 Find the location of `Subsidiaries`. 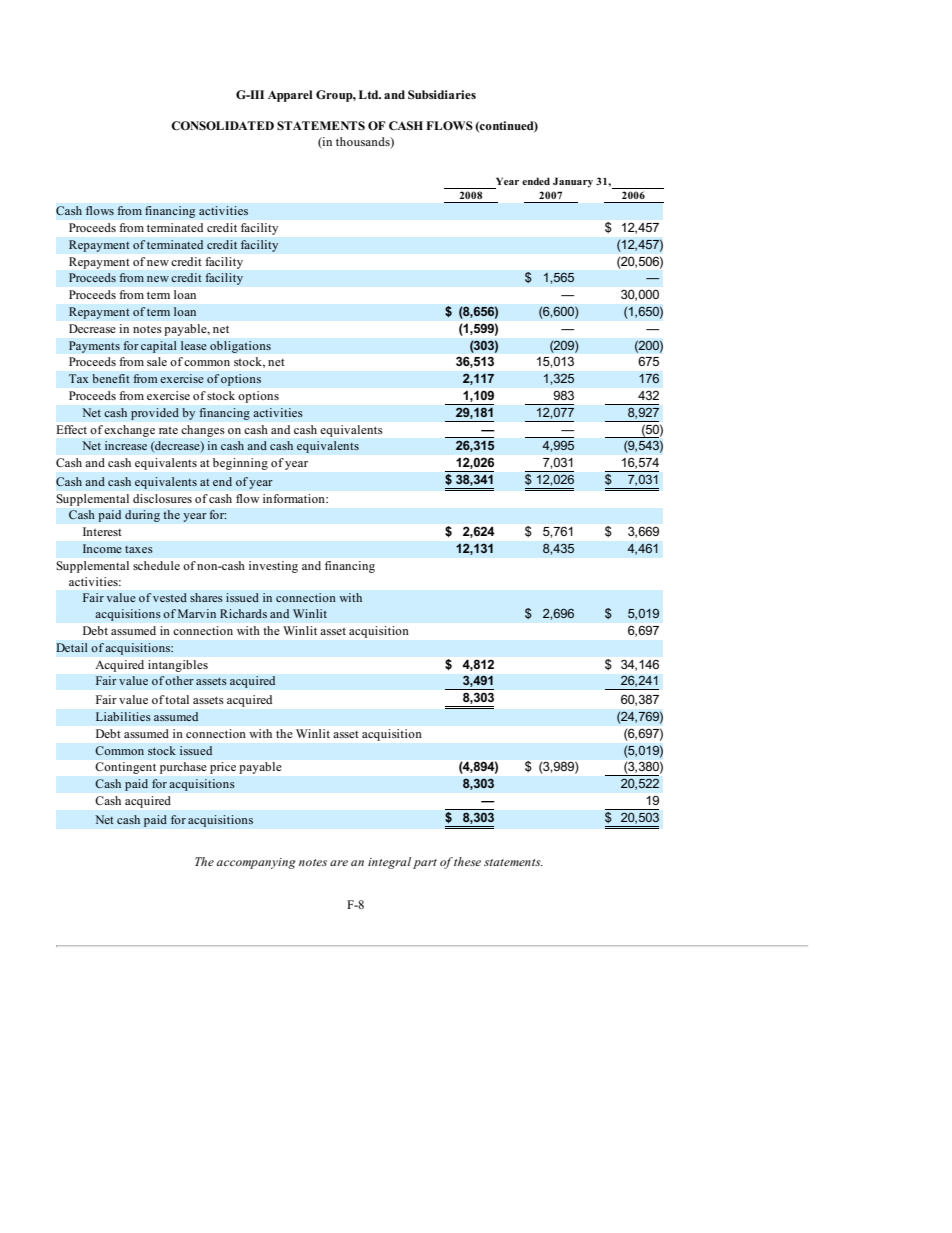

Subsidiaries is located at coordinates (442, 95).
